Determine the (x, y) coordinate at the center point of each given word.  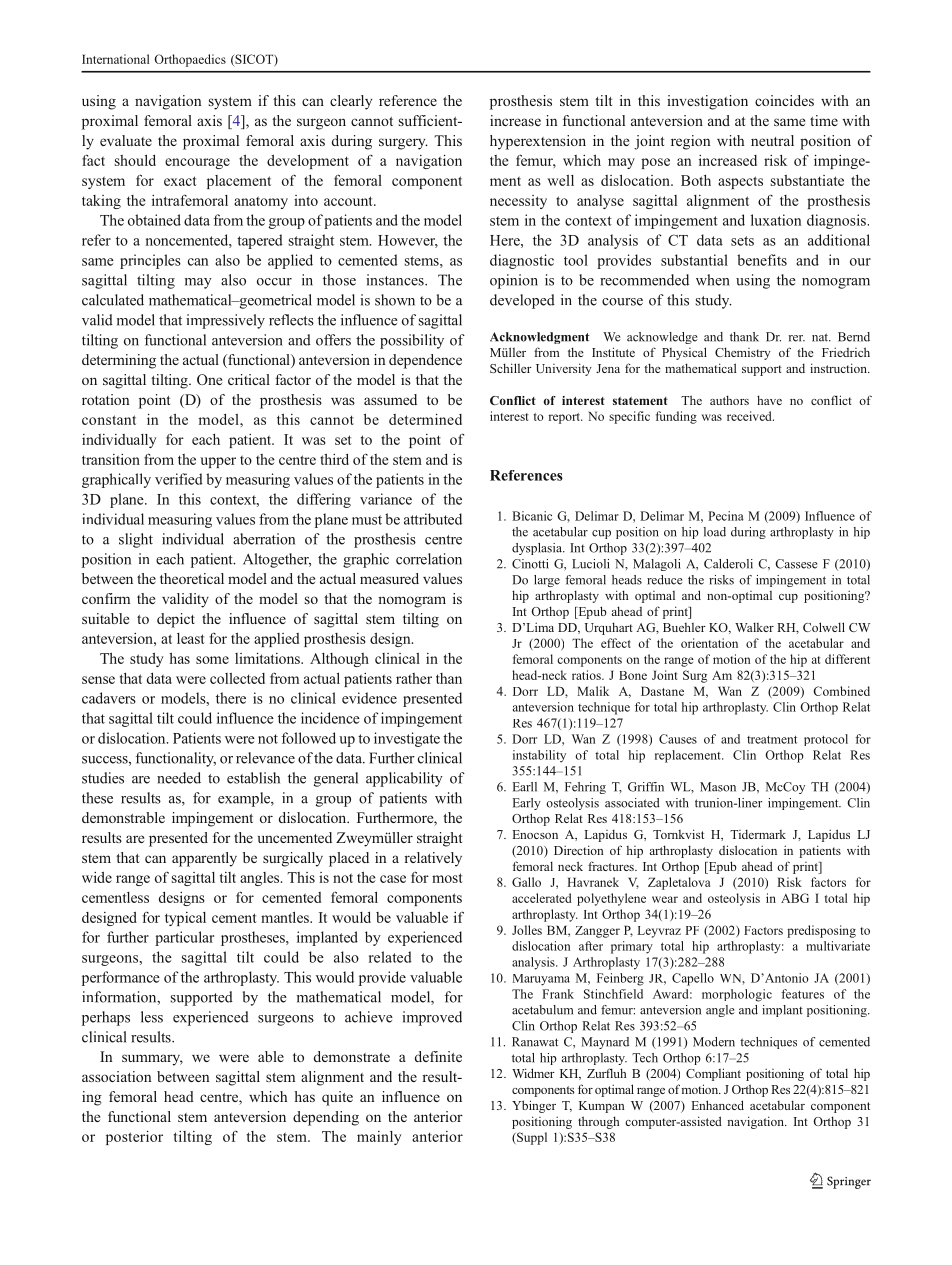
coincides (784, 100)
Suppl (531, 1138)
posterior (134, 1138)
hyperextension (538, 142)
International (116, 59)
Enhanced (717, 1105)
